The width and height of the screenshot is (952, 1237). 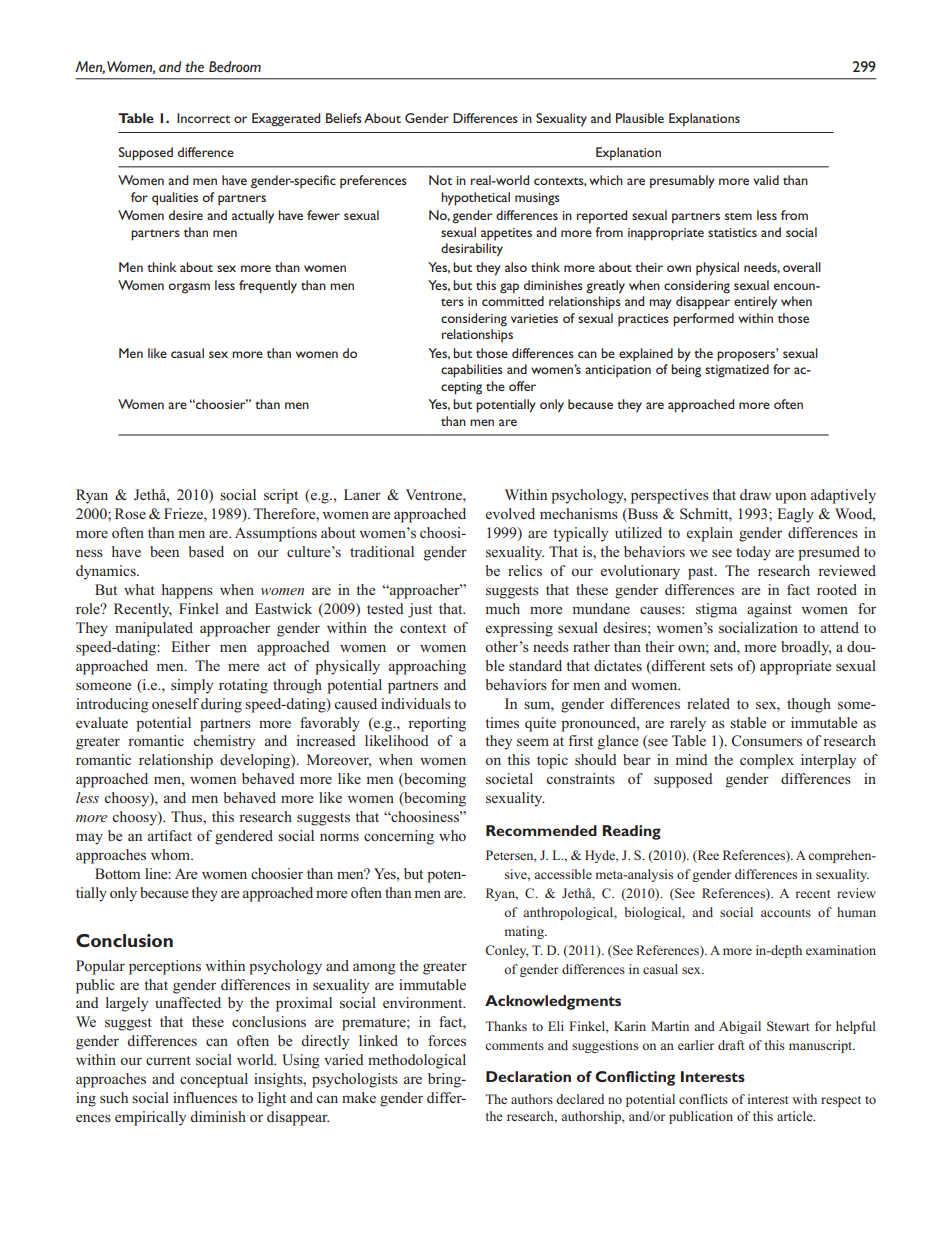 What do you see at coordinates (224, 742) in the screenshot?
I see `chemistry` at bounding box center [224, 742].
